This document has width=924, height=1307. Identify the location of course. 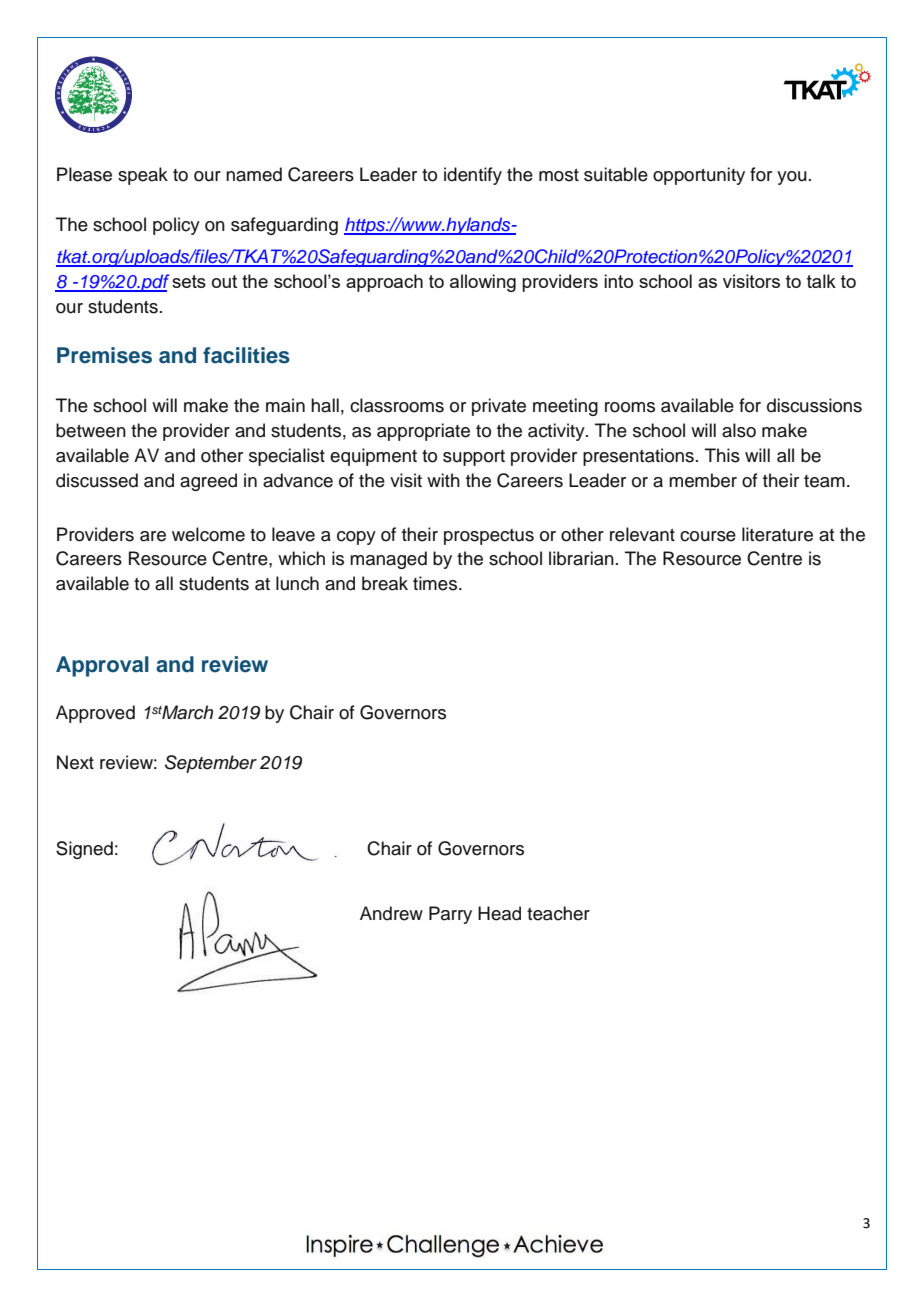
(708, 536).
